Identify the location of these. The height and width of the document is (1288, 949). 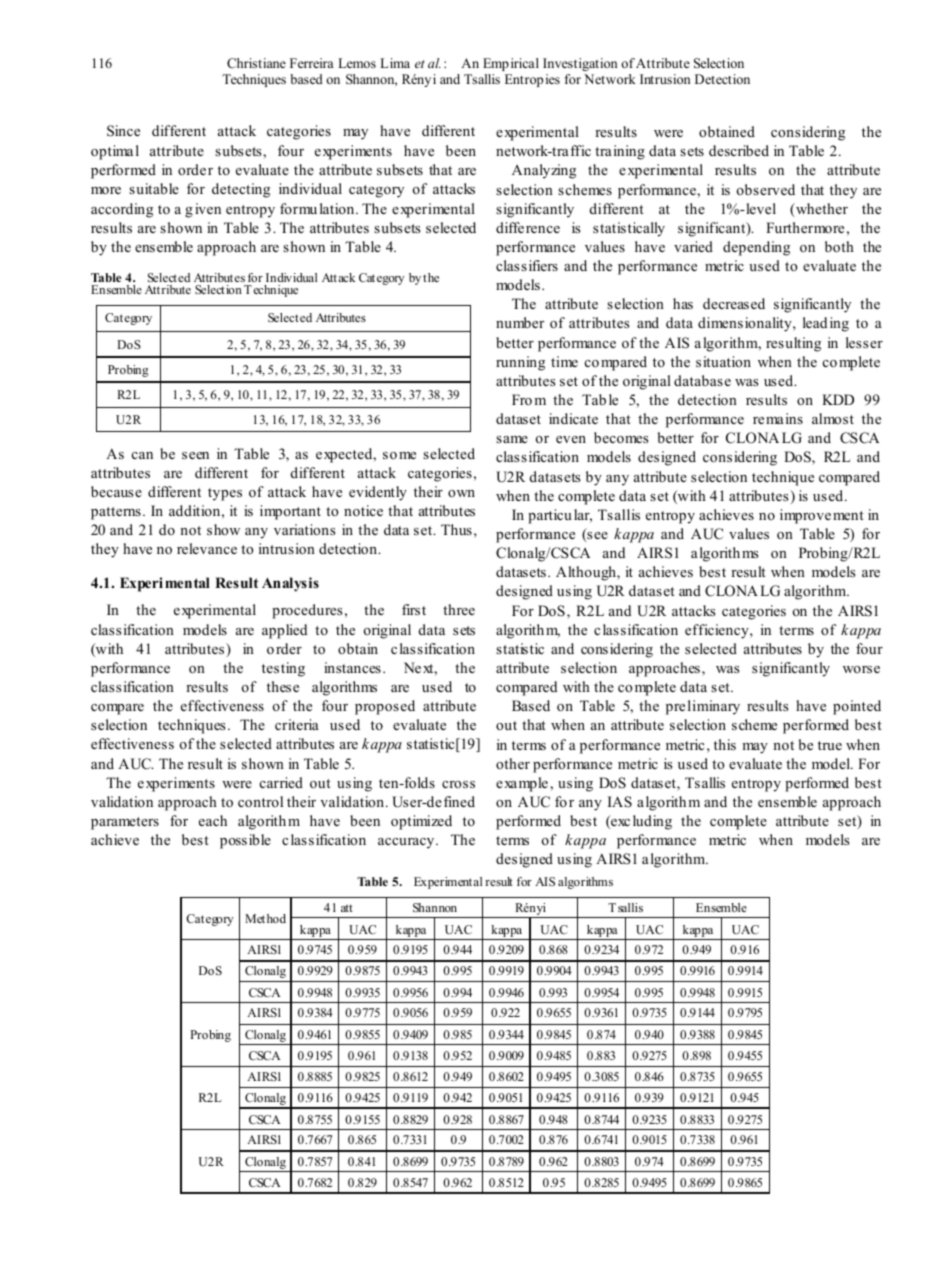
(283, 686).
